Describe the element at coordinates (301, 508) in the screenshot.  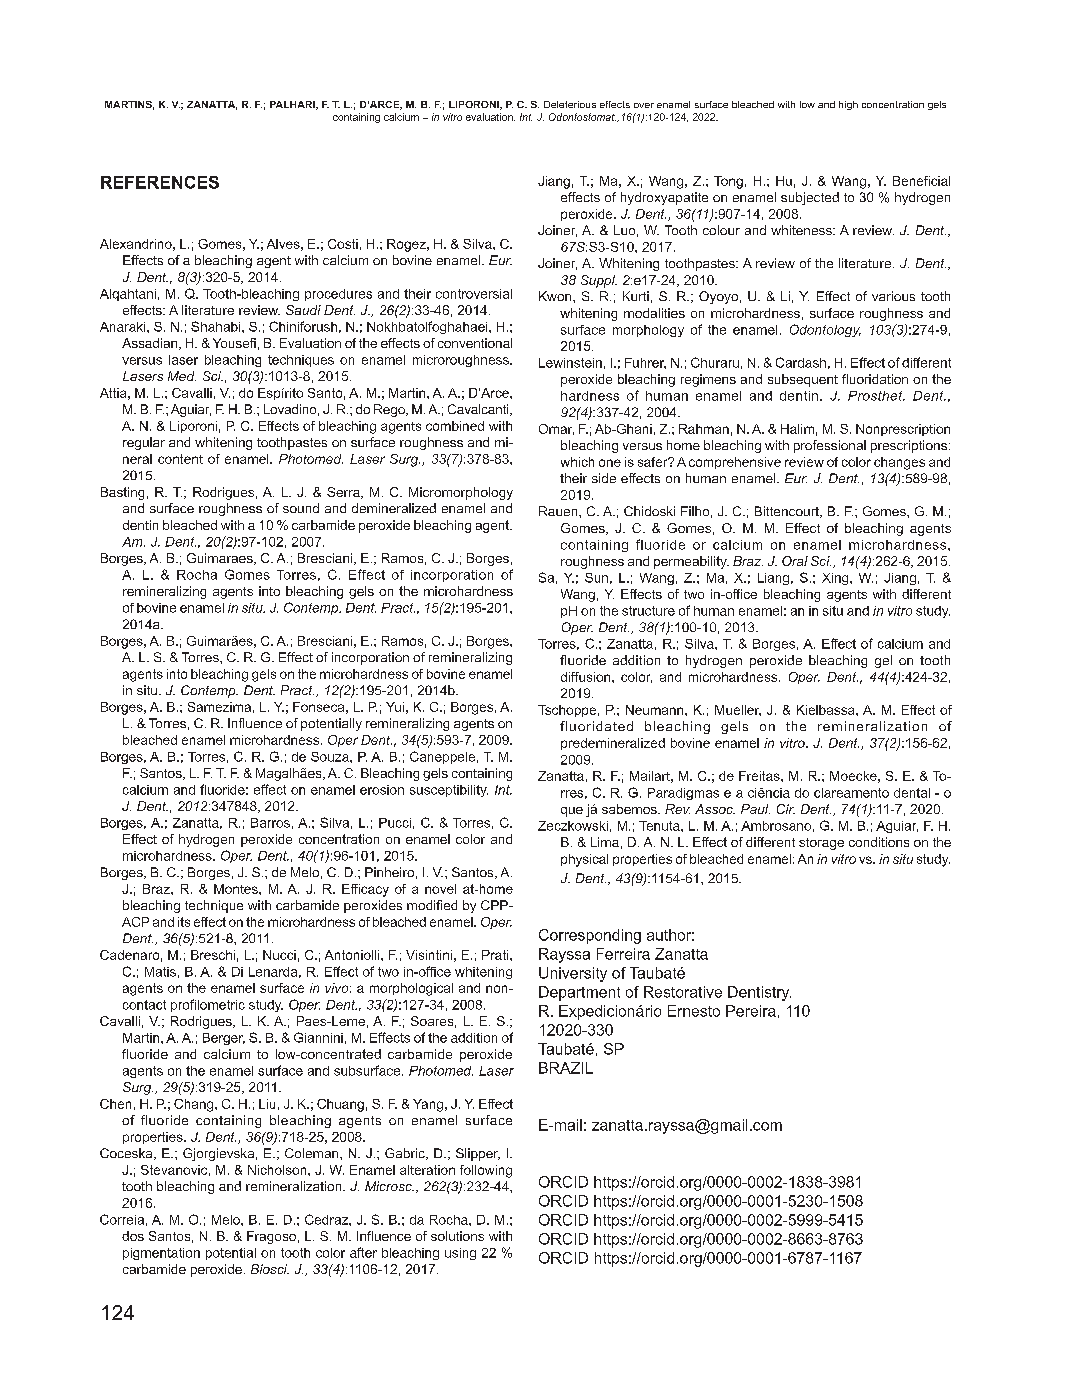
I see `sound` at that location.
